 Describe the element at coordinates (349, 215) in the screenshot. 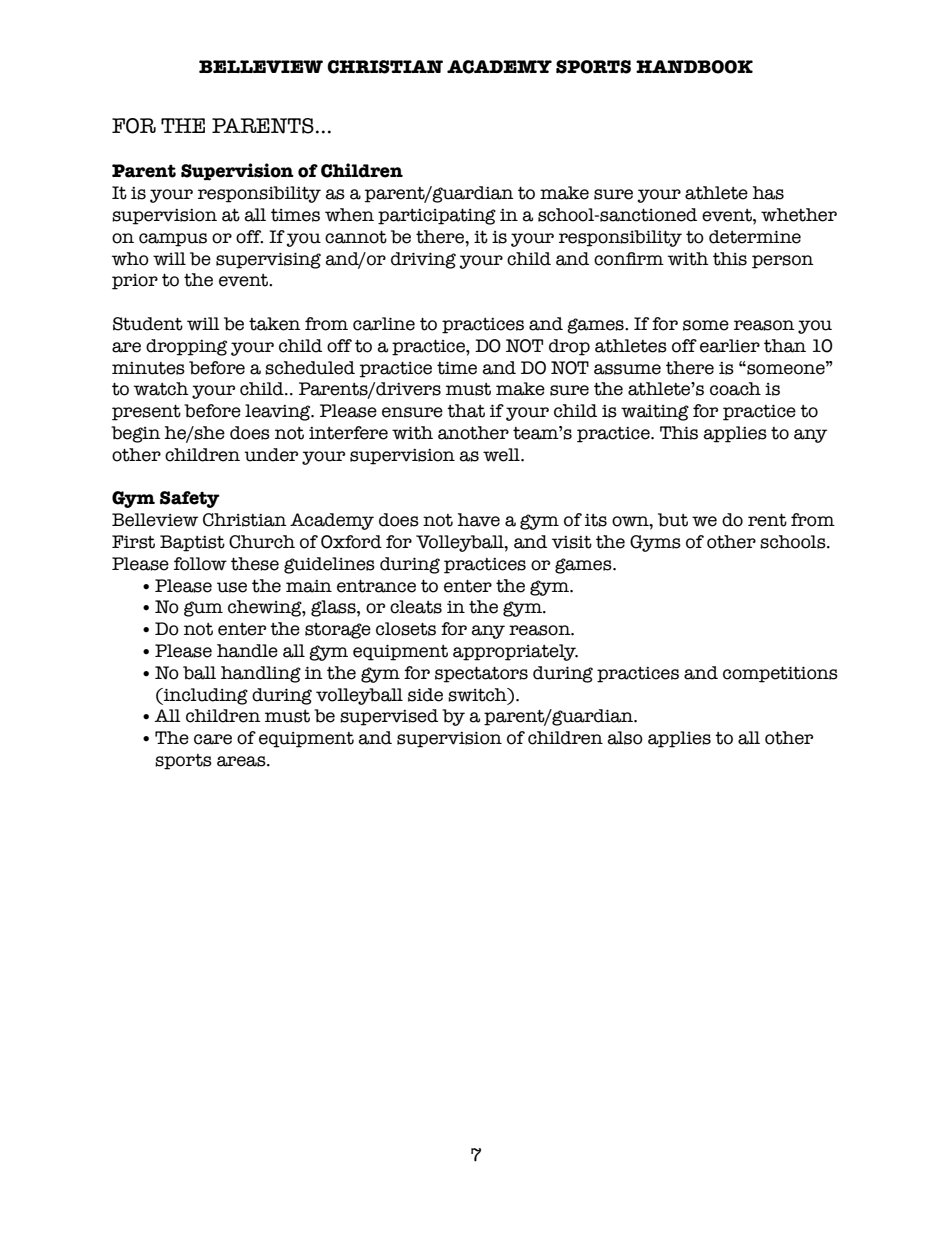

I see `when` at that location.
